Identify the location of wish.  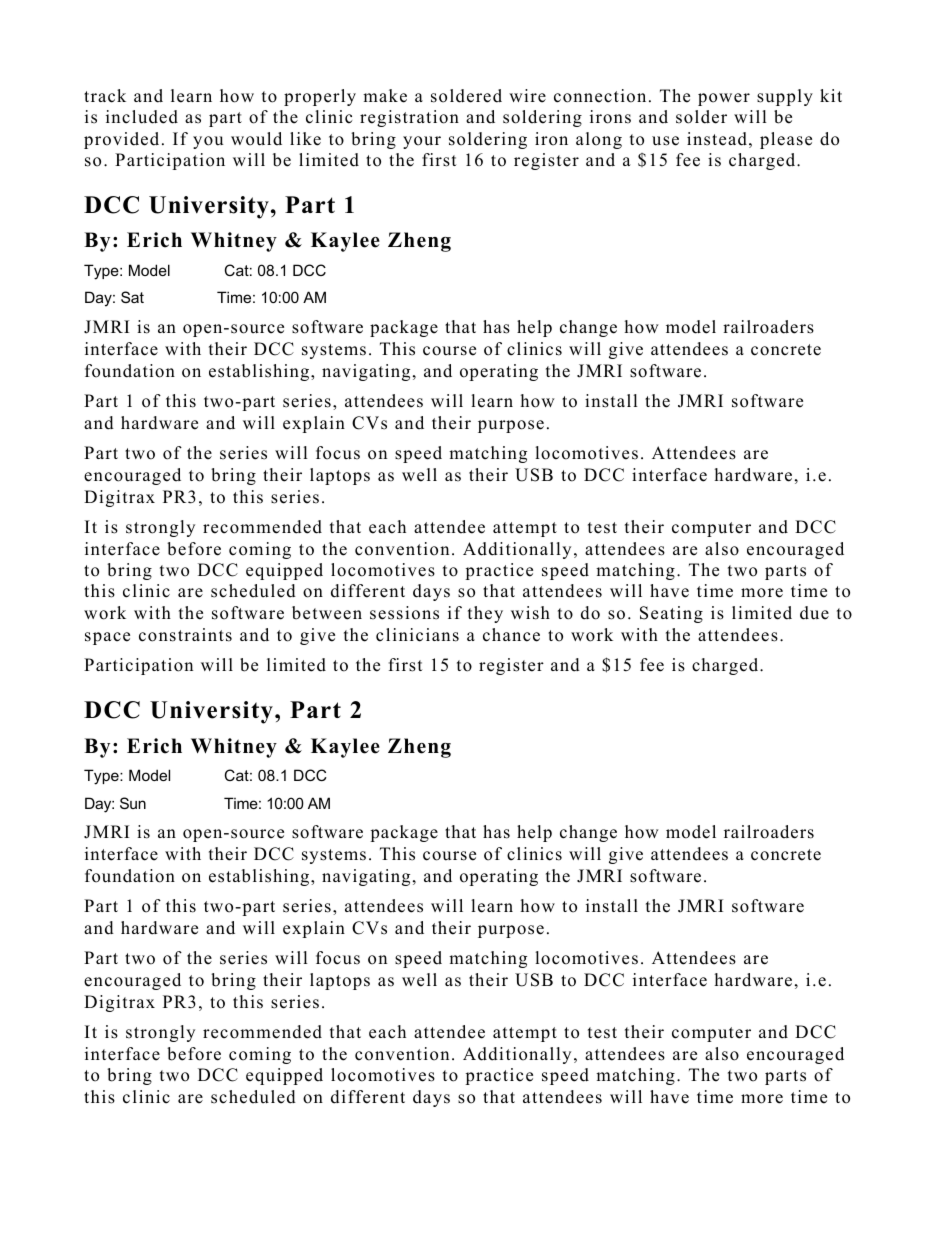
(530, 613).
